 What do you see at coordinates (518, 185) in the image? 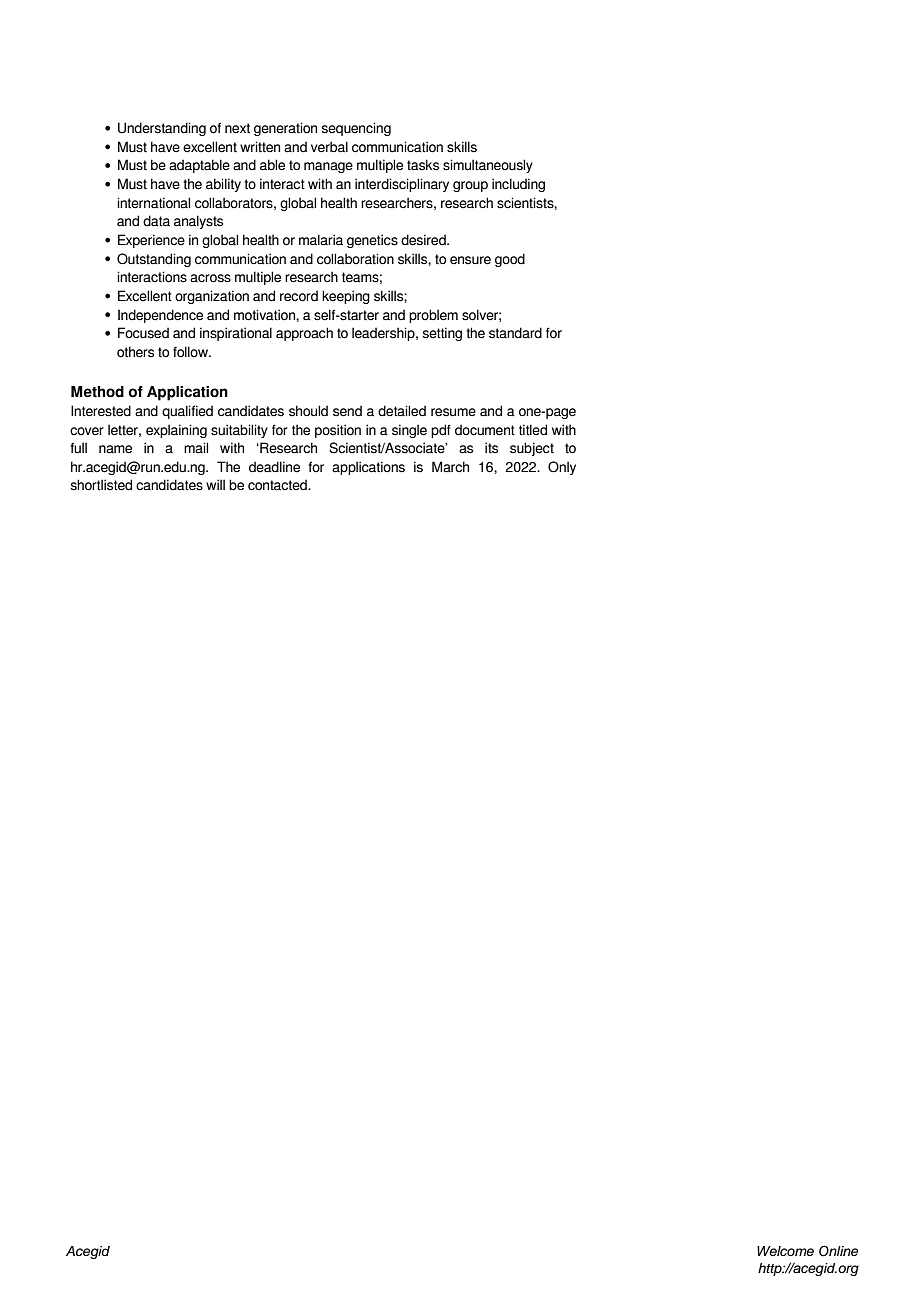
I see `including` at bounding box center [518, 185].
